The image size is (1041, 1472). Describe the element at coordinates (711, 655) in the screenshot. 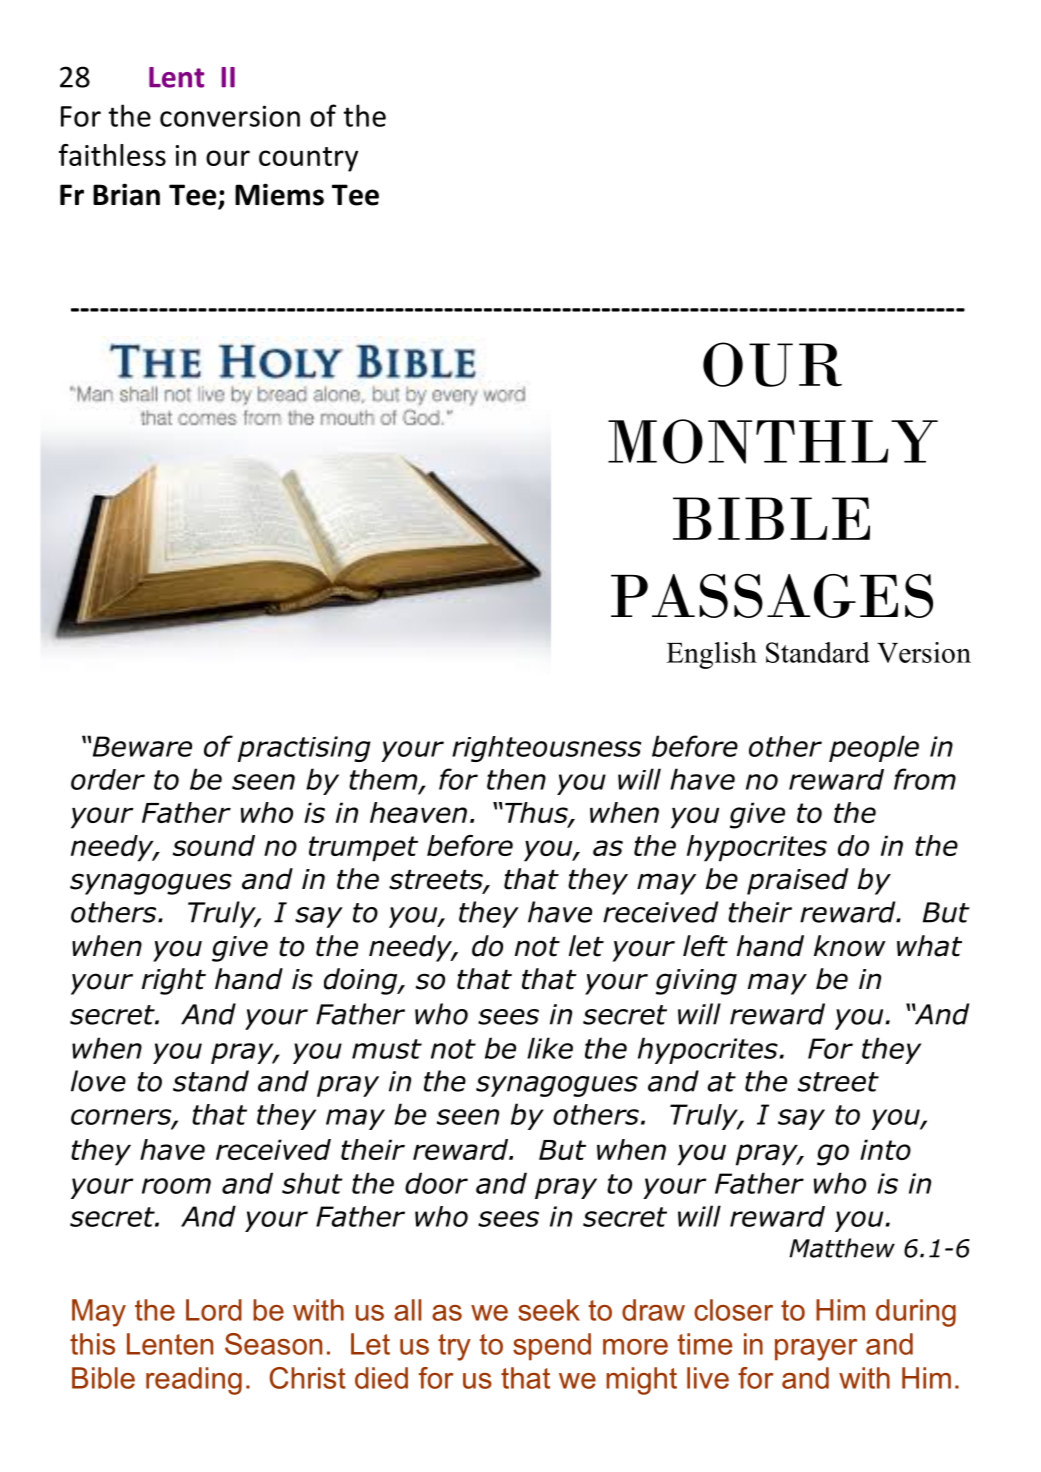

I see `English` at that location.
